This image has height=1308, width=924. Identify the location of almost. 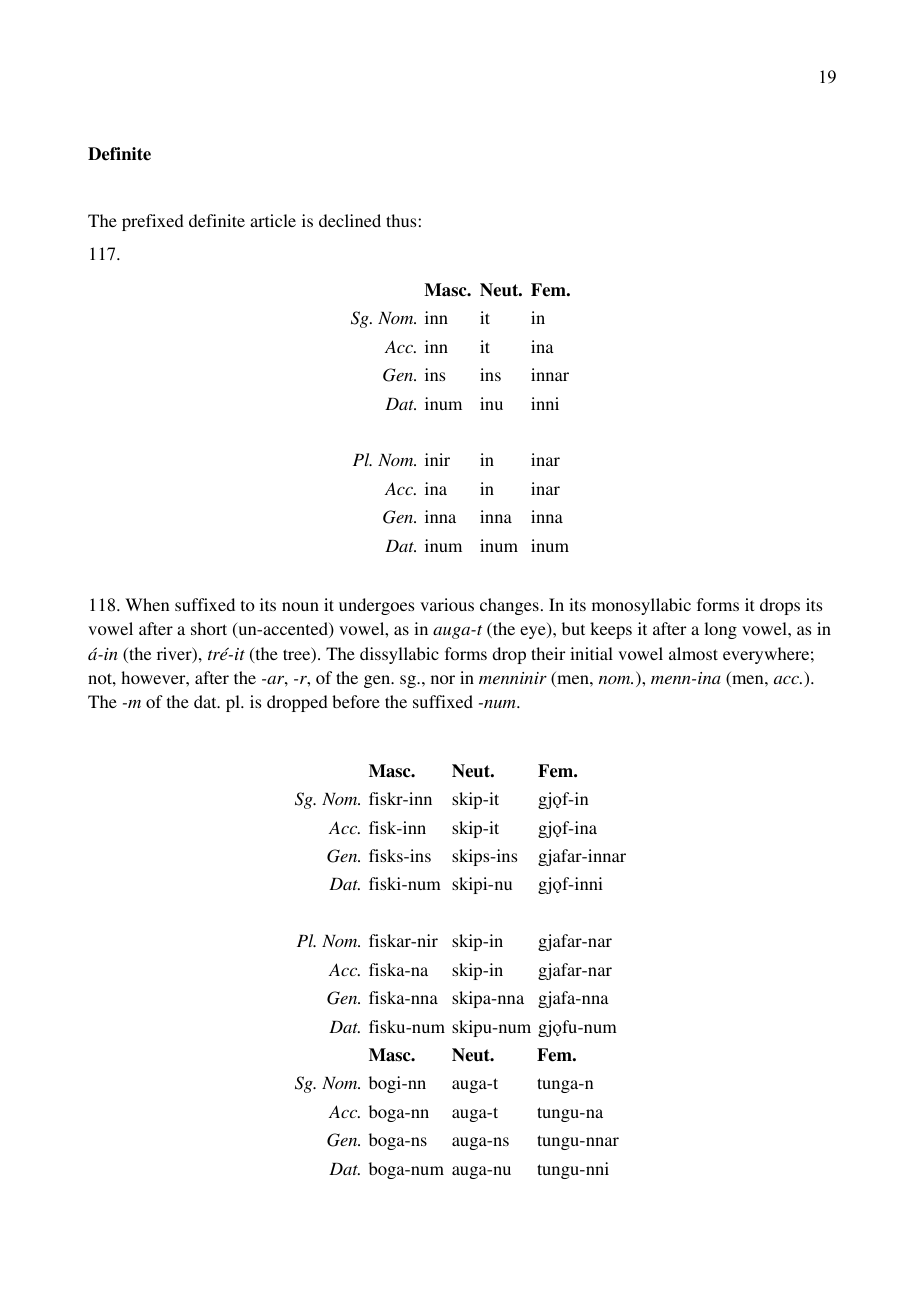
(693, 653).
